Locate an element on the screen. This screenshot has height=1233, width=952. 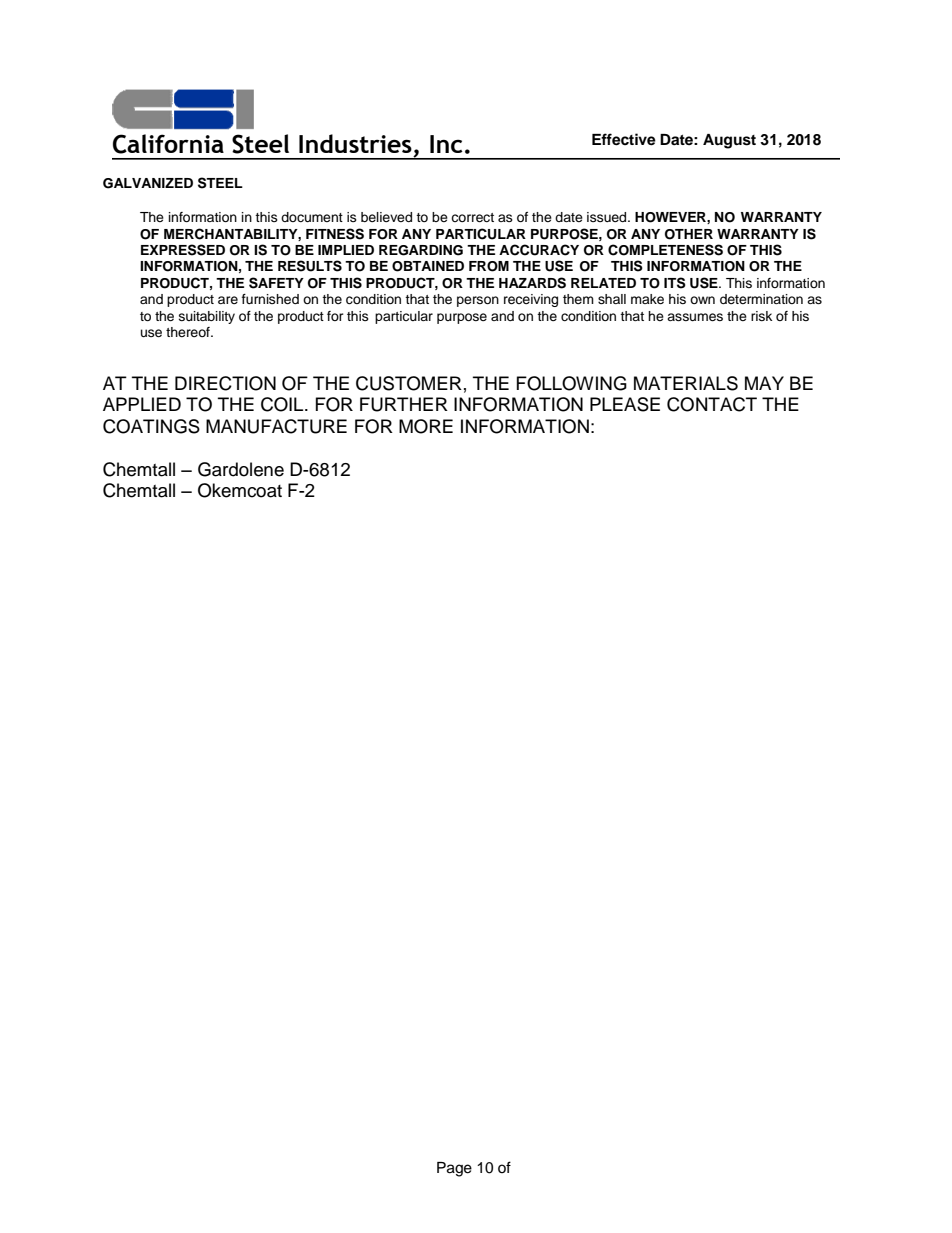
California is located at coordinates (168, 144).
